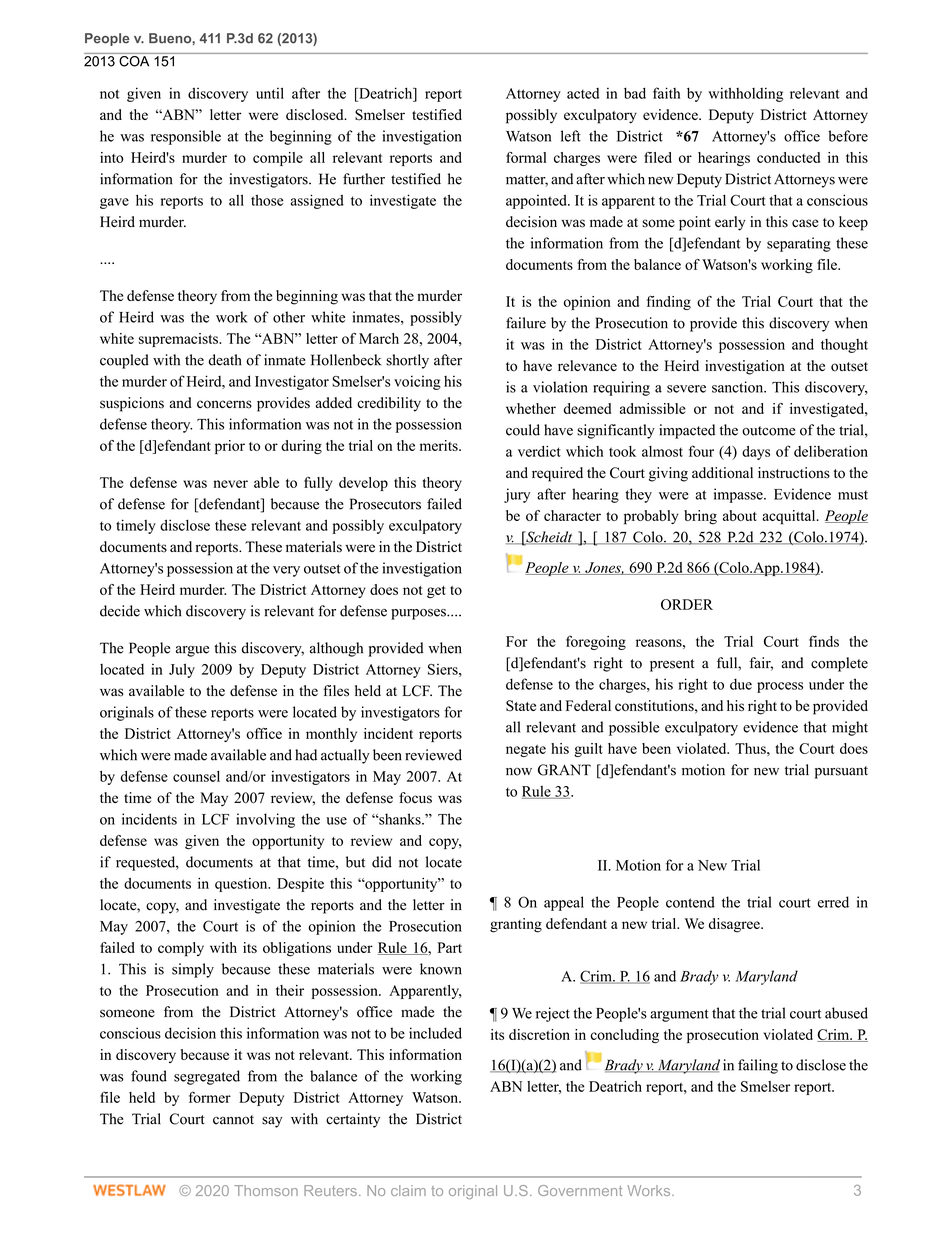  Describe the element at coordinates (449, 947) in the image. I see `Part` at that location.
